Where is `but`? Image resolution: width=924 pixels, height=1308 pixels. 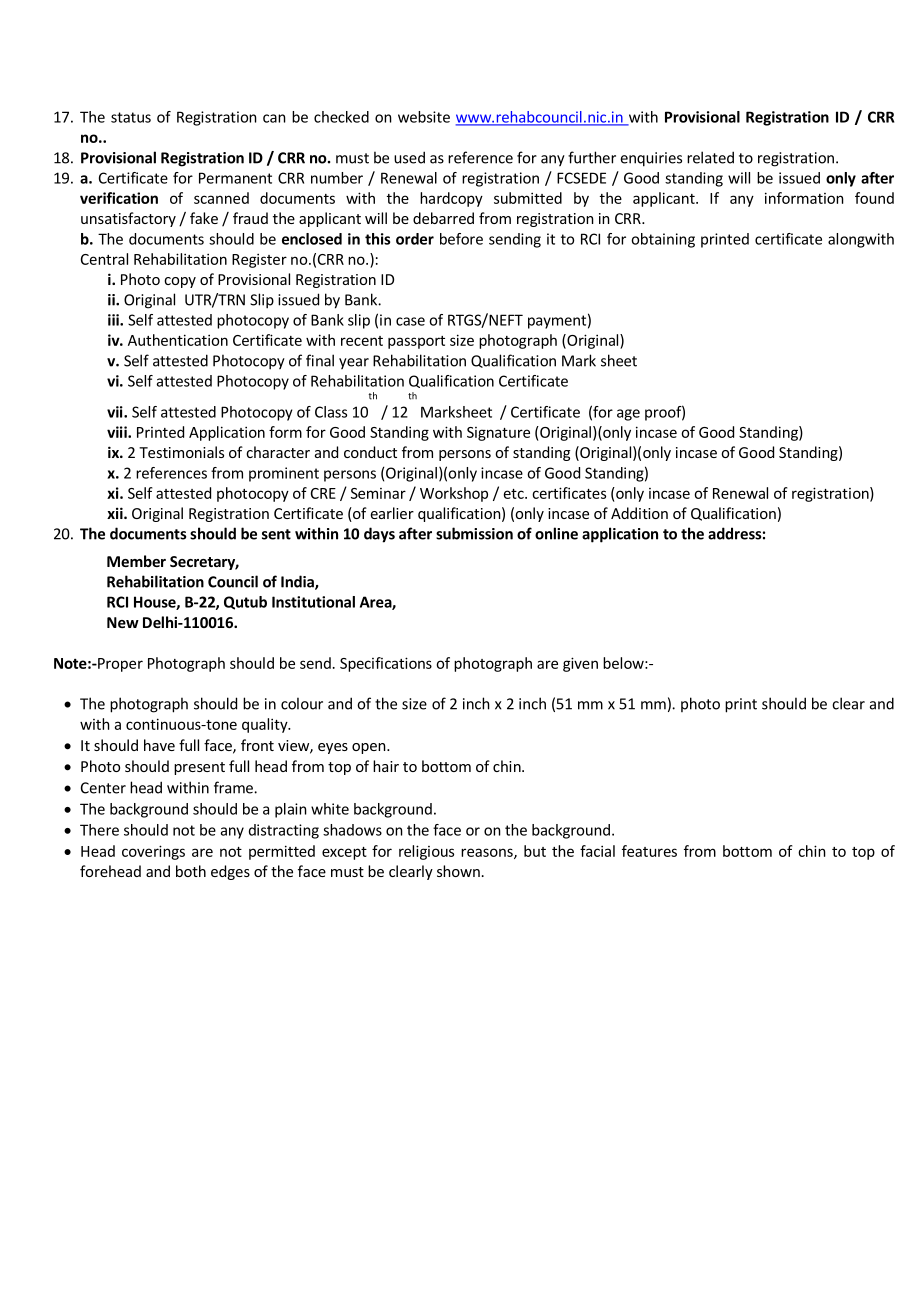 but is located at coordinates (535, 851).
